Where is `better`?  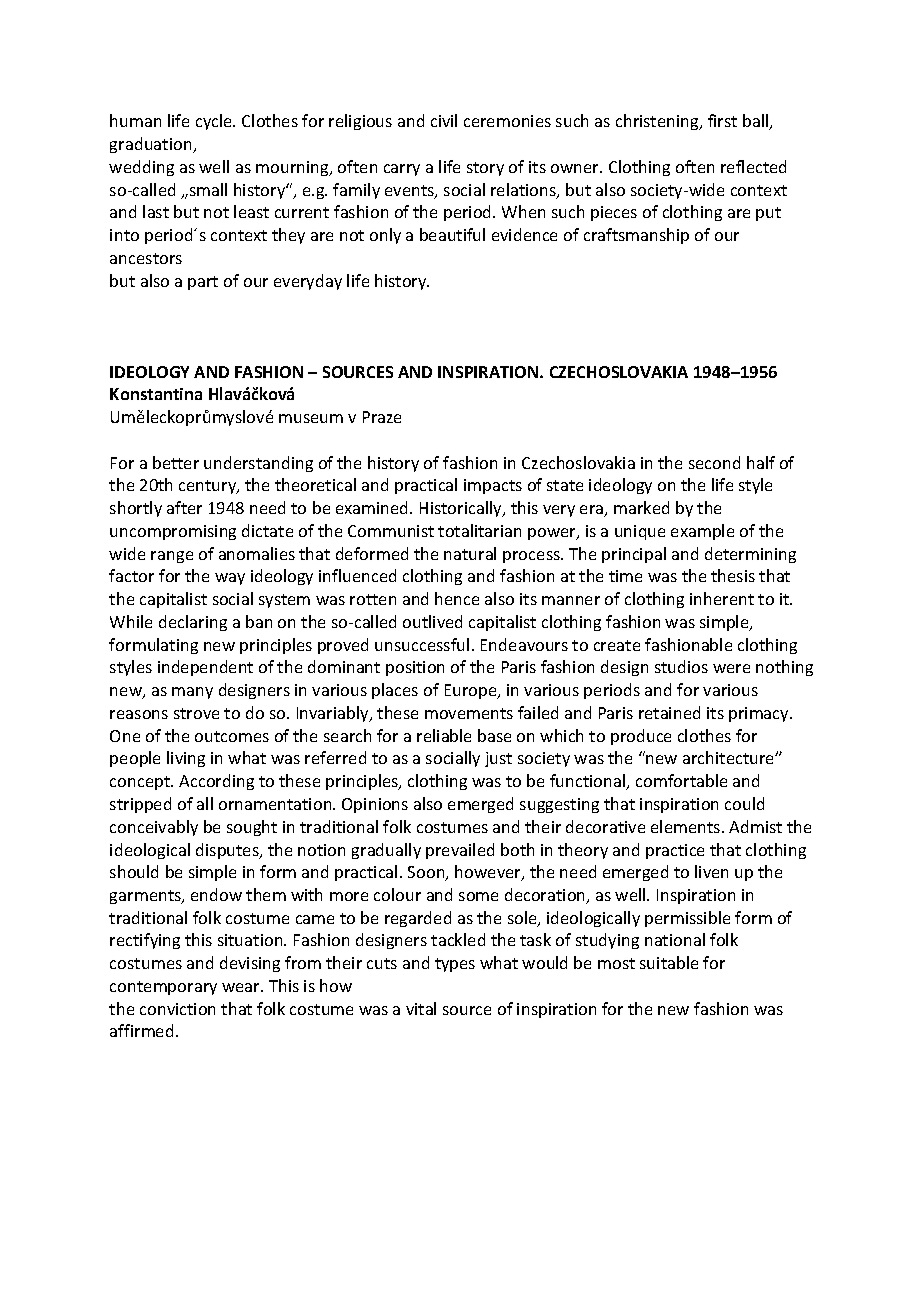
better is located at coordinates (176, 462).
